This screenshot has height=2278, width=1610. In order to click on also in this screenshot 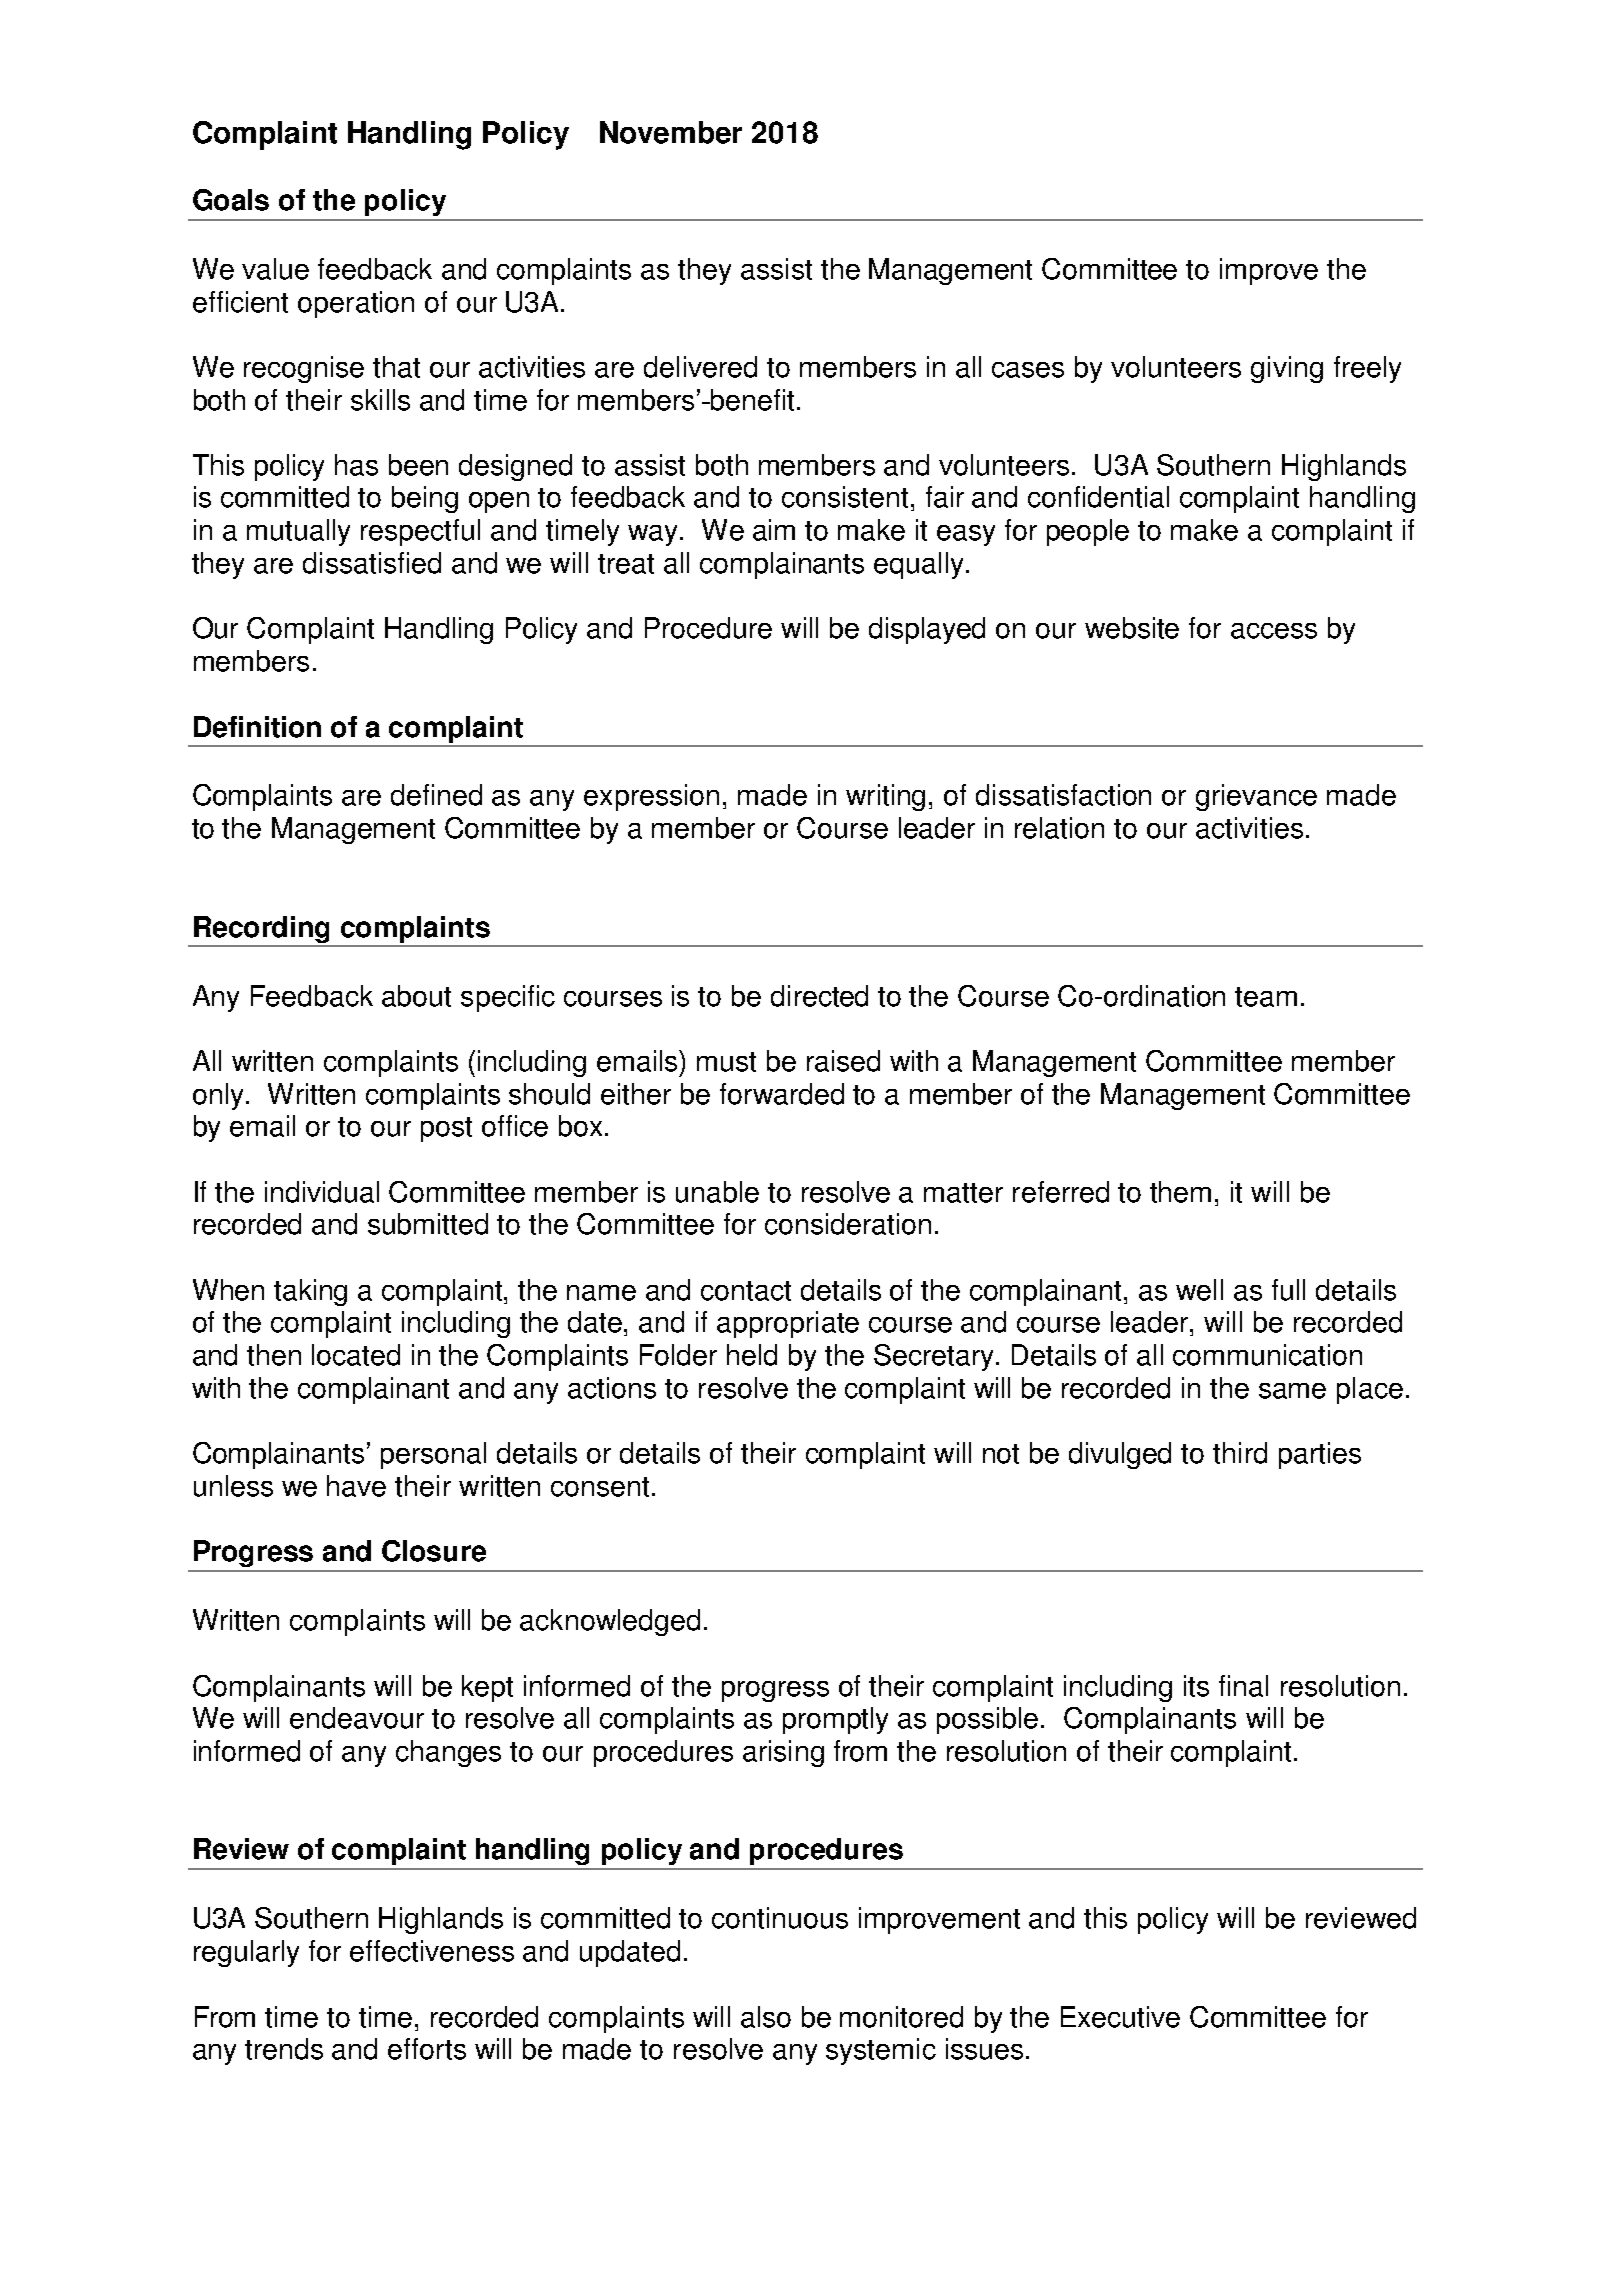, I will do `click(766, 2017)`.
